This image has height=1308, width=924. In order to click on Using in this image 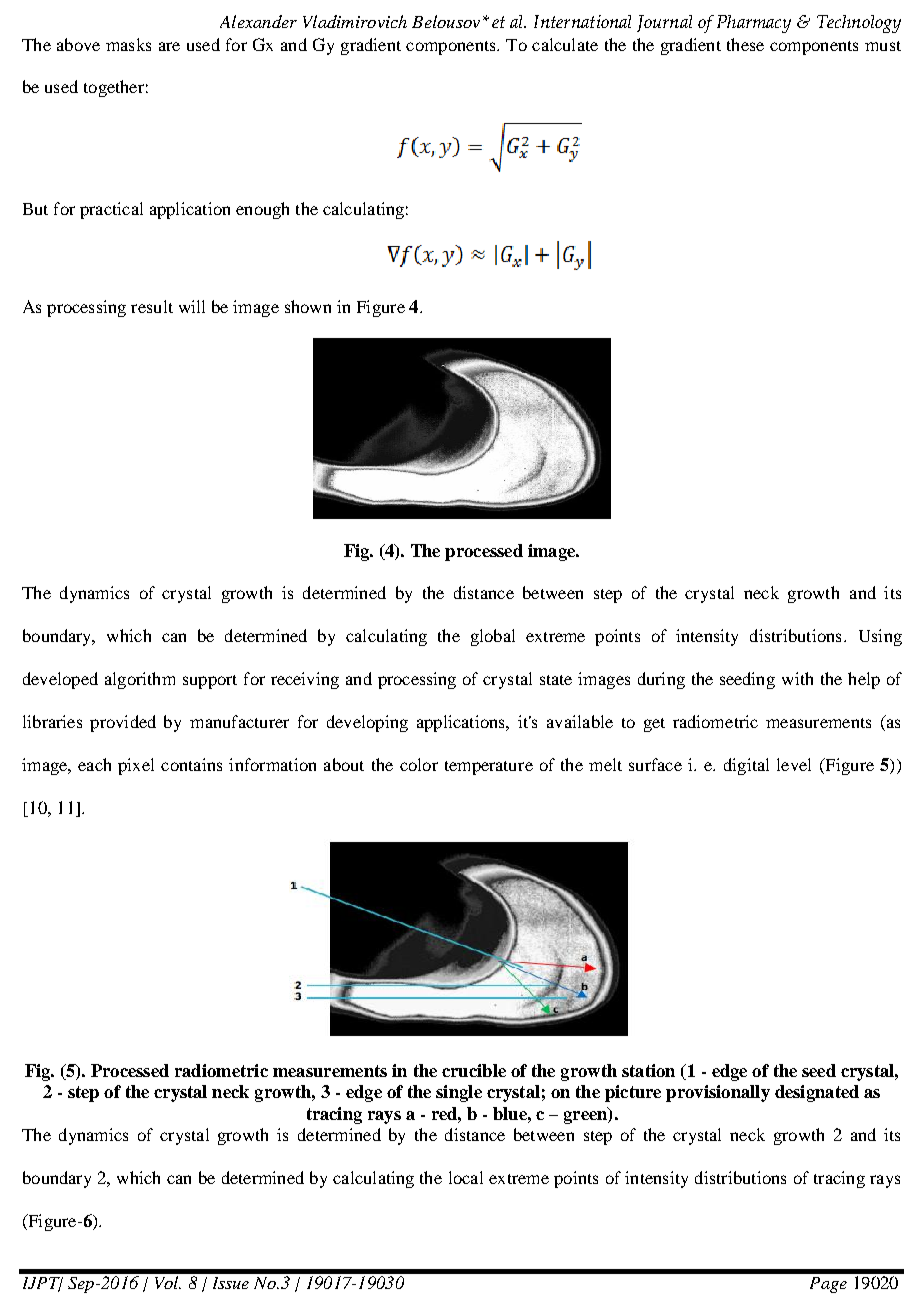, I will do `click(880, 637)`.
